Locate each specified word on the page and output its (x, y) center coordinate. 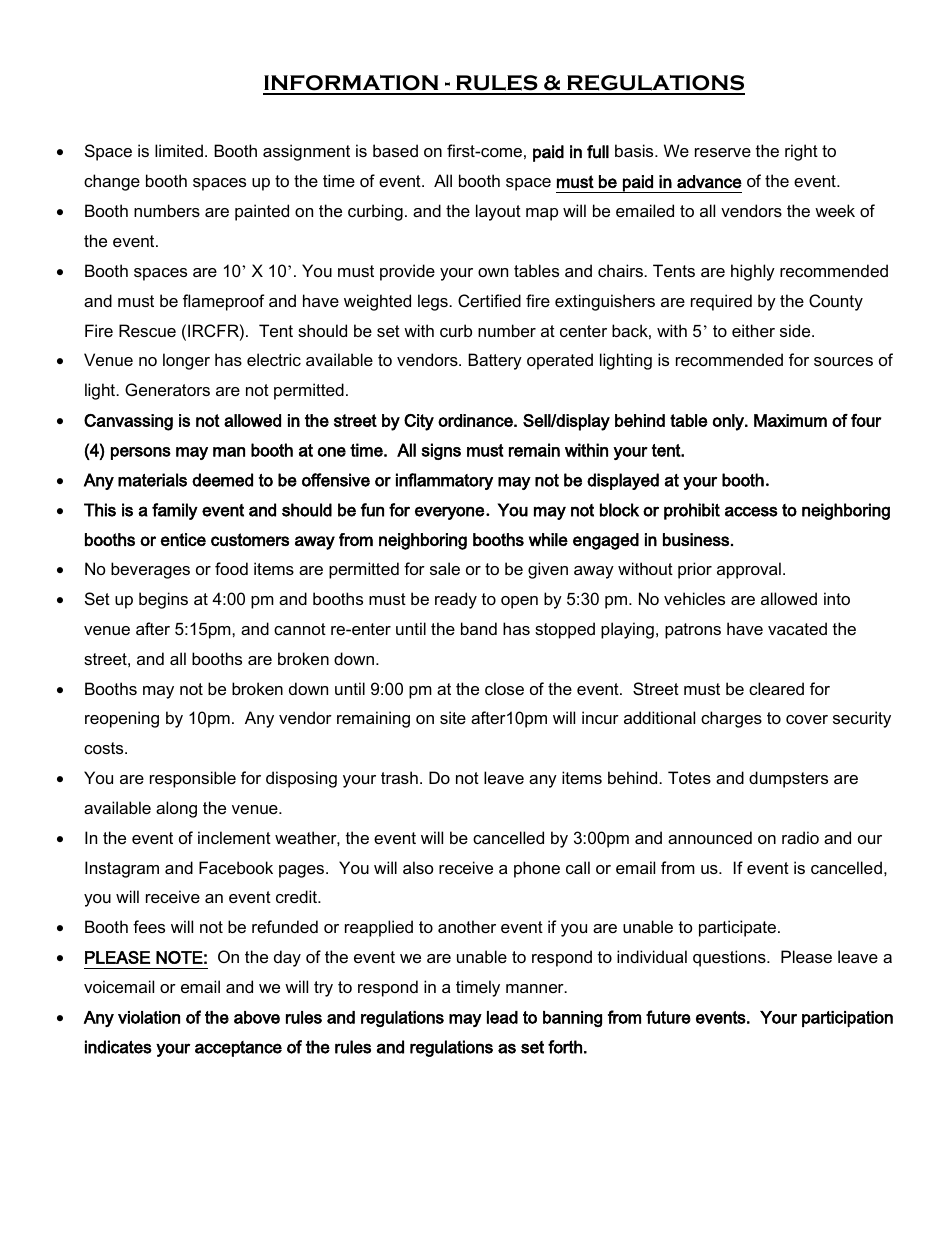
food (231, 568)
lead (502, 1017)
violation (149, 1017)
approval (749, 570)
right (801, 152)
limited (179, 150)
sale (445, 568)
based (395, 150)
